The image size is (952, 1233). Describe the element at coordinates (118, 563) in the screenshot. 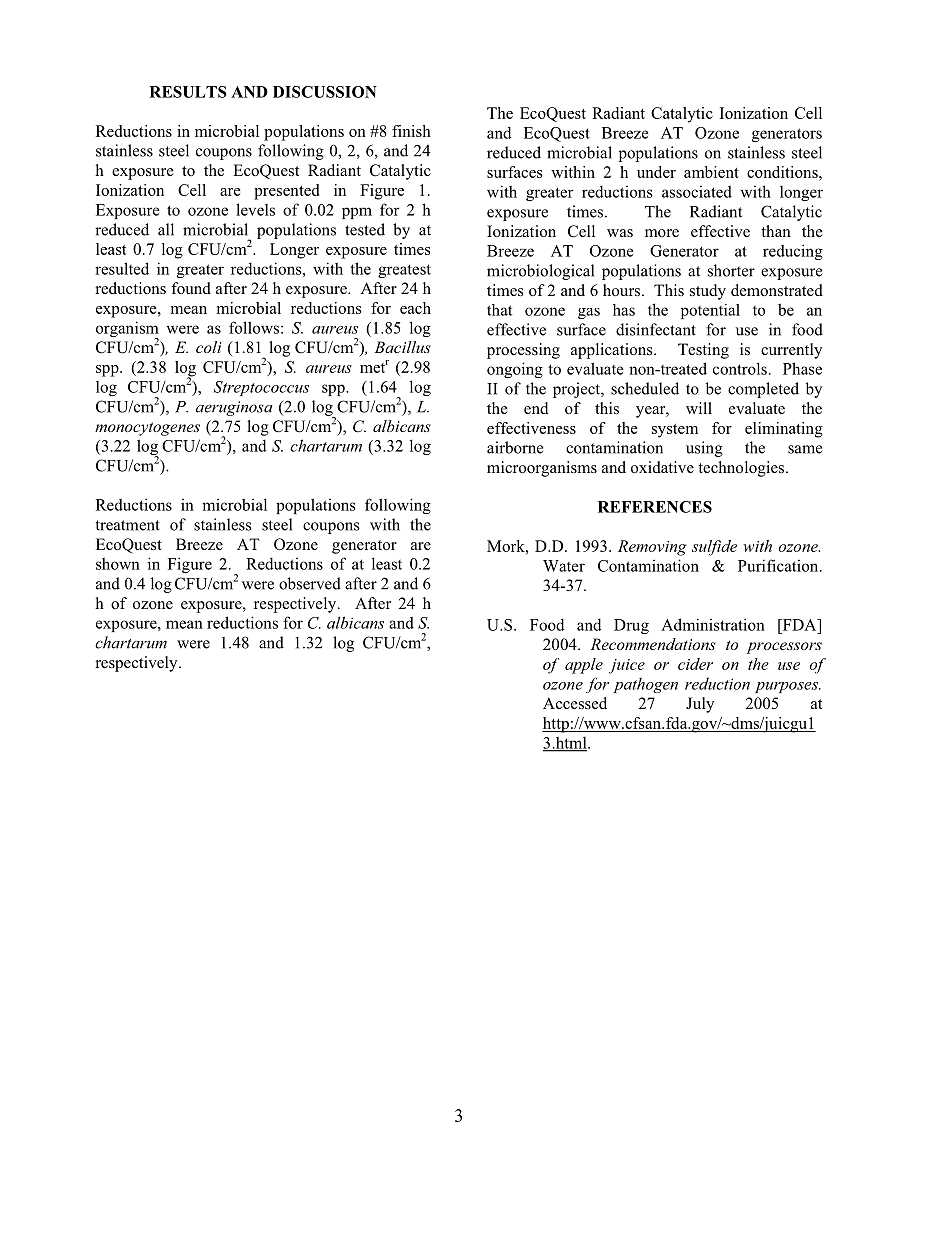

I see `shown` at that location.
